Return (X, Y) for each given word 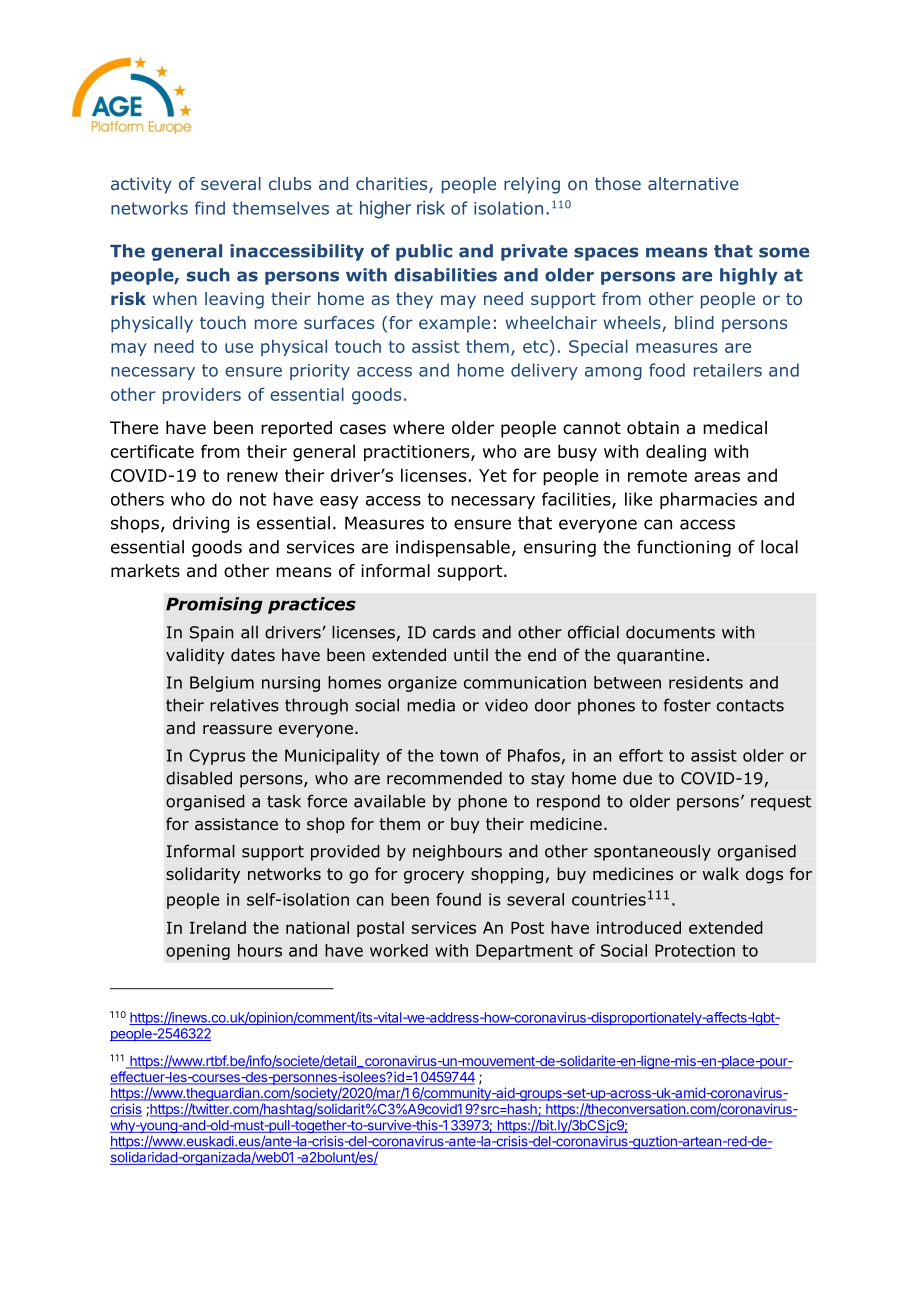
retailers (728, 370)
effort (641, 755)
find (210, 208)
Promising (214, 605)
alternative (693, 183)
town (459, 756)
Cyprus (217, 757)
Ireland (218, 927)
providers (202, 396)
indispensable (453, 548)
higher (385, 209)
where (418, 428)
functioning (684, 548)
